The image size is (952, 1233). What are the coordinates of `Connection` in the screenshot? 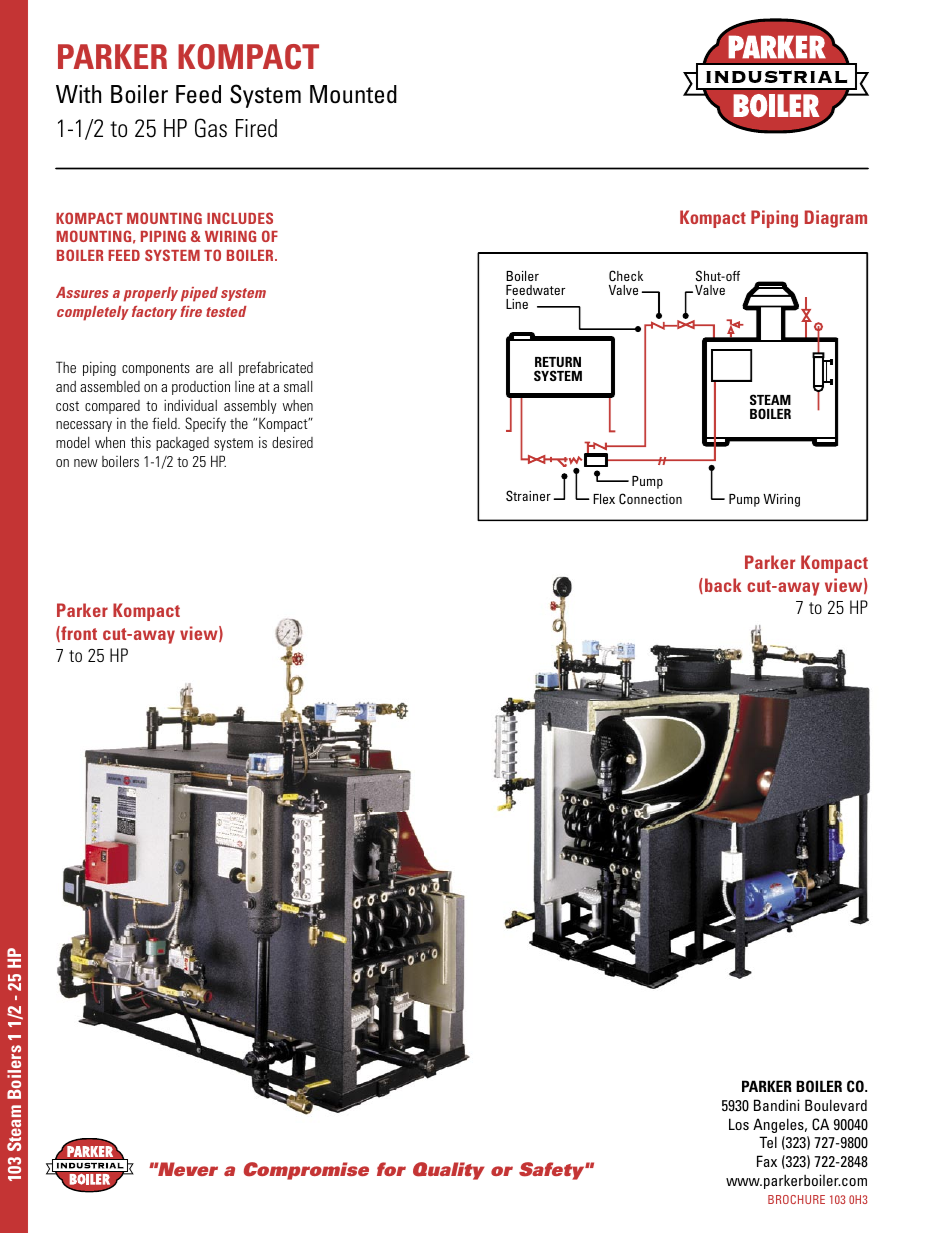 It's located at (650, 498).
